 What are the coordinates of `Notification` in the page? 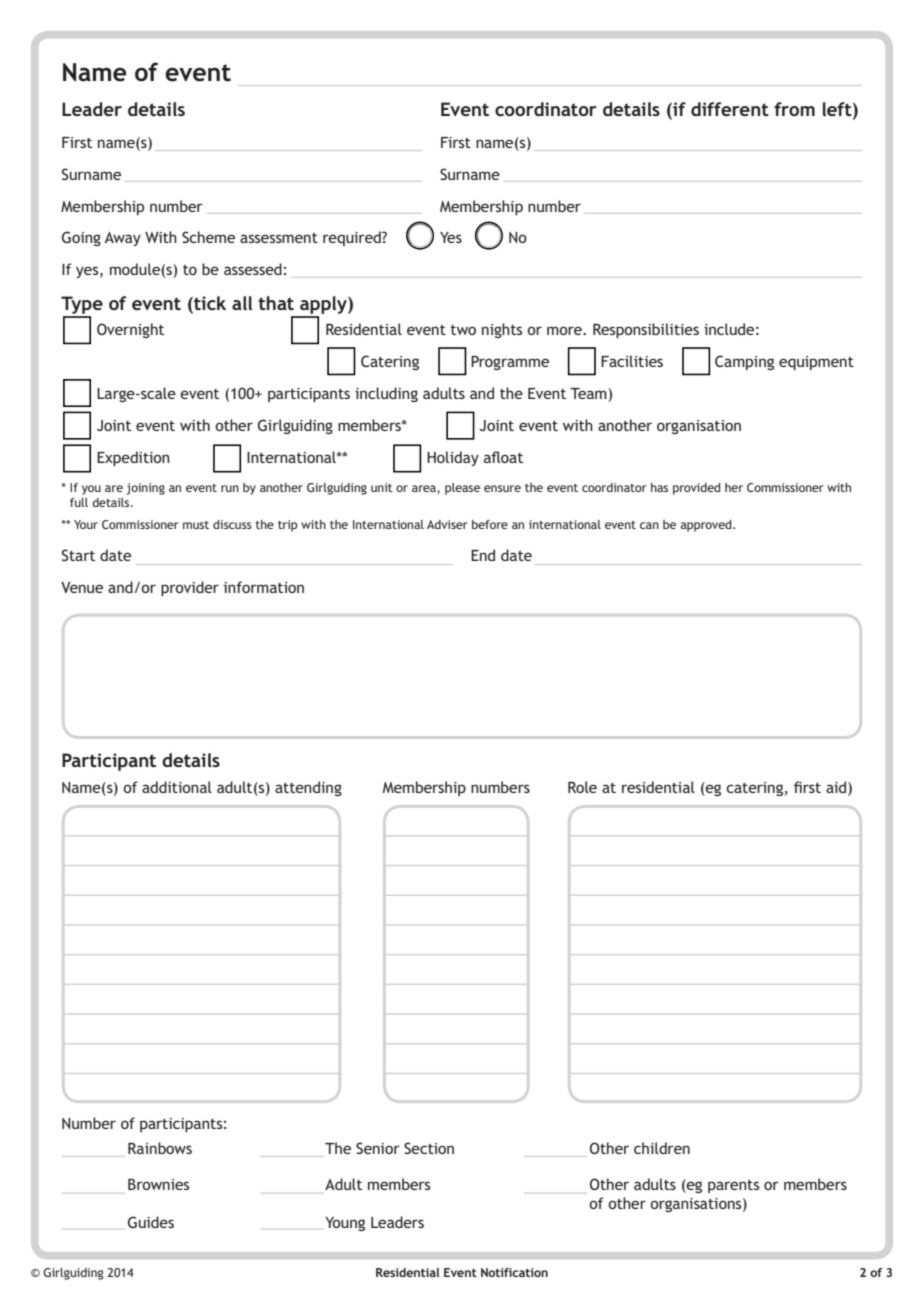 It's located at (514, 1272).
